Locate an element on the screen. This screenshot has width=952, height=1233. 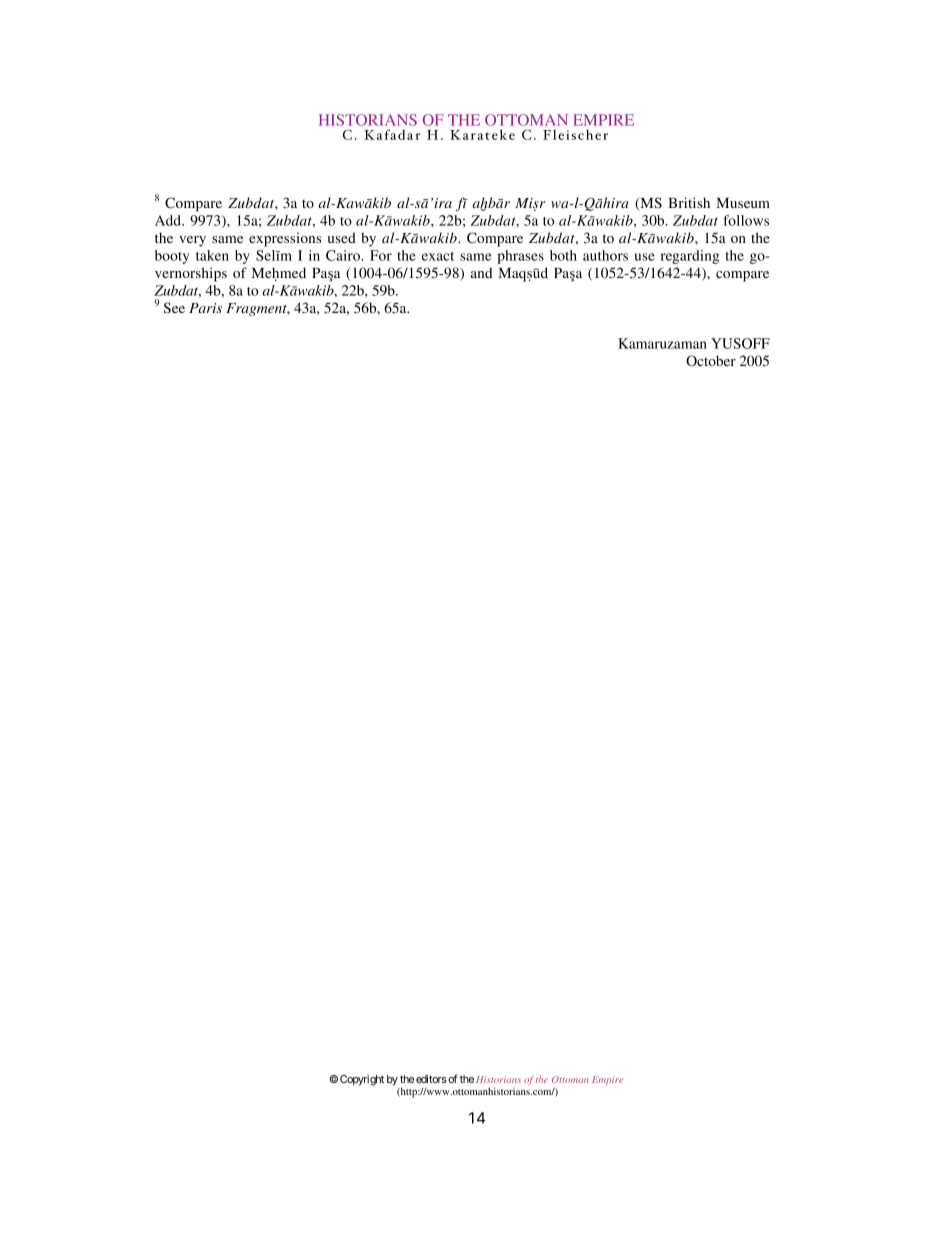
British is located at coordinates (689, 202).
